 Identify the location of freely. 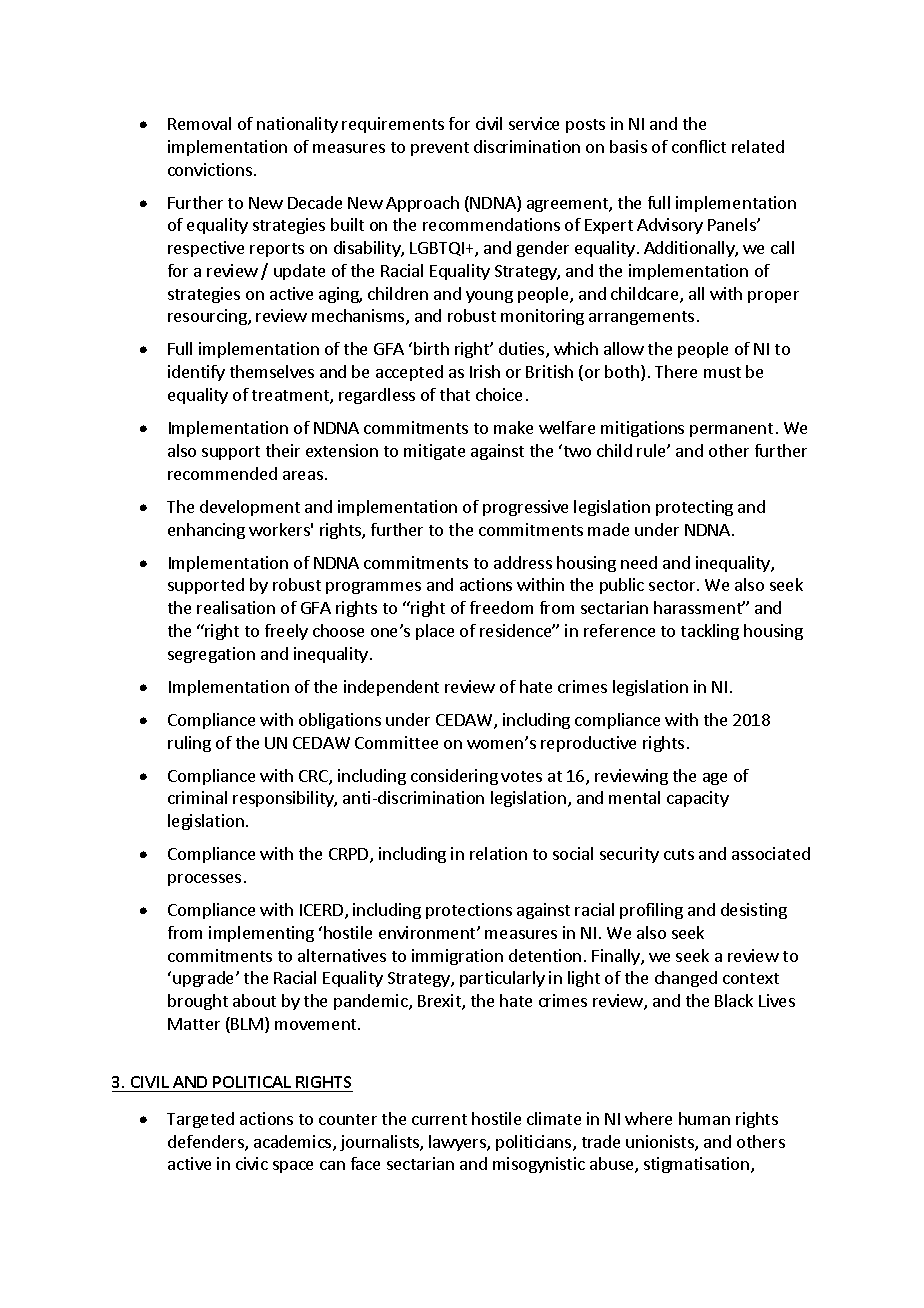
(286, 632).
